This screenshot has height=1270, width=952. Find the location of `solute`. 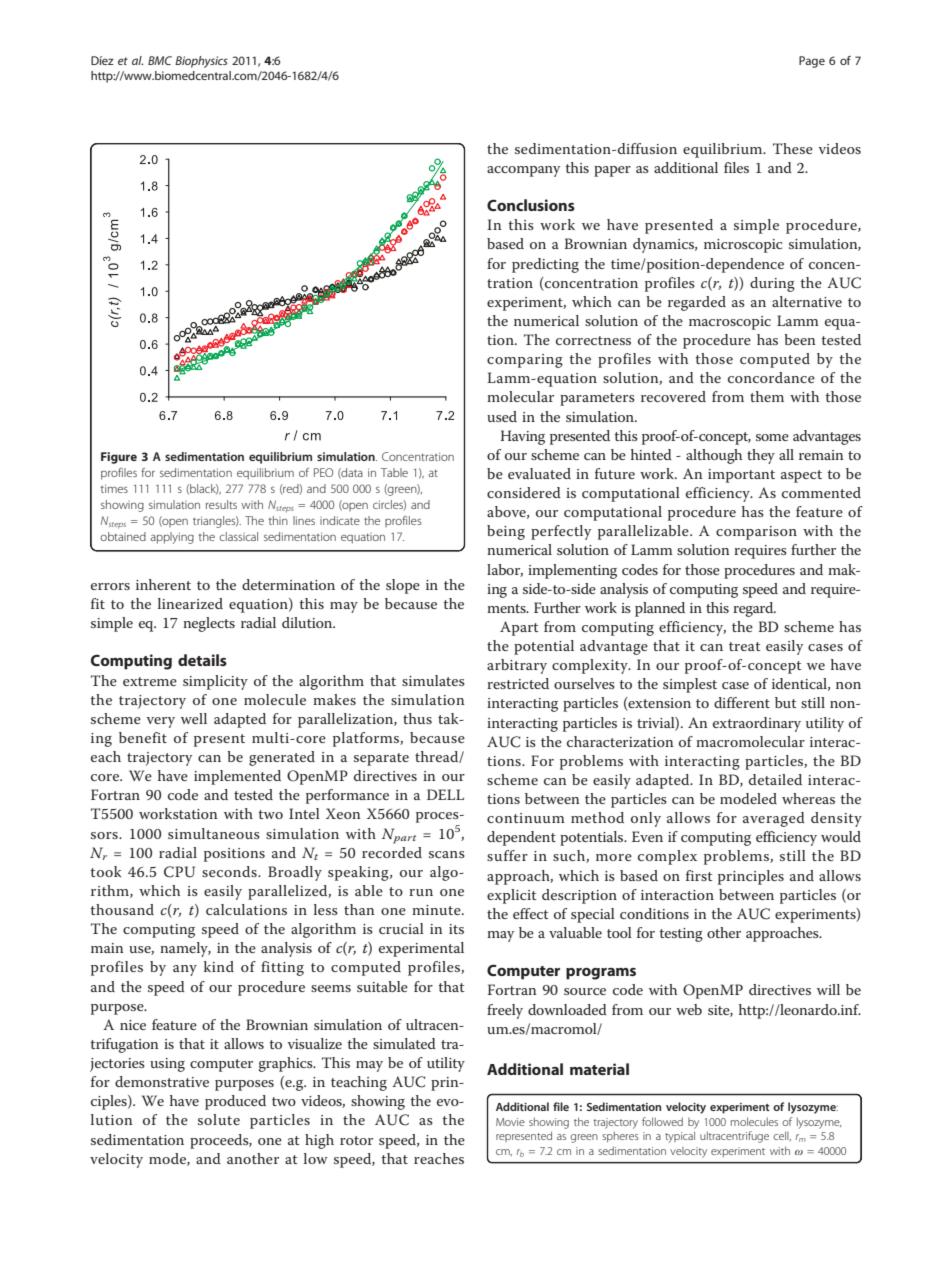

solute is located at coordinates (219, 1119).
